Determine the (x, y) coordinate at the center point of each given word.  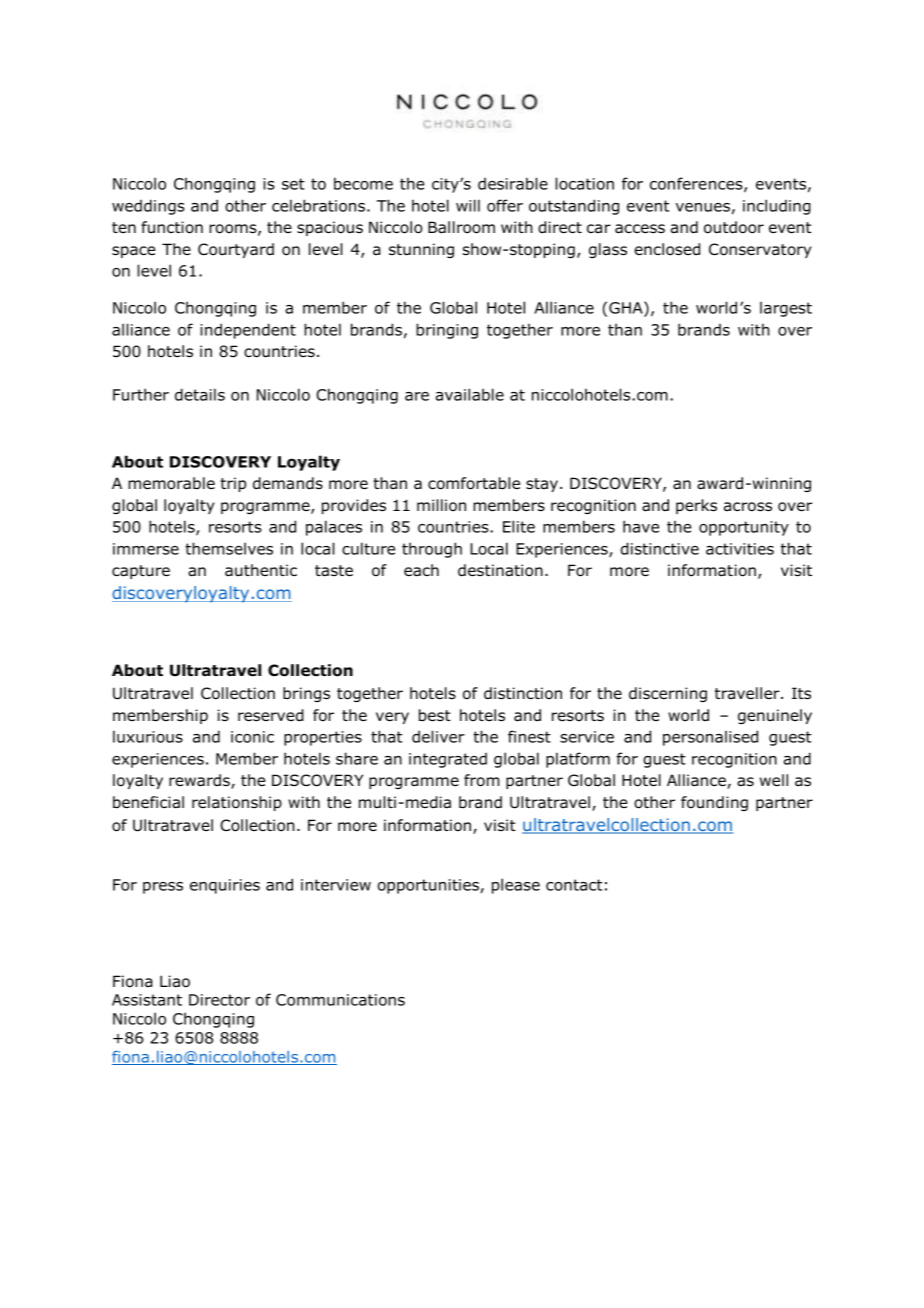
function (172, 227)
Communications (340, 1000)
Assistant (147, 1000)
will (468, 205)
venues (703, 207)
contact (574, 885)
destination (500, 570)
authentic (261, 570)
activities (740, 549)
